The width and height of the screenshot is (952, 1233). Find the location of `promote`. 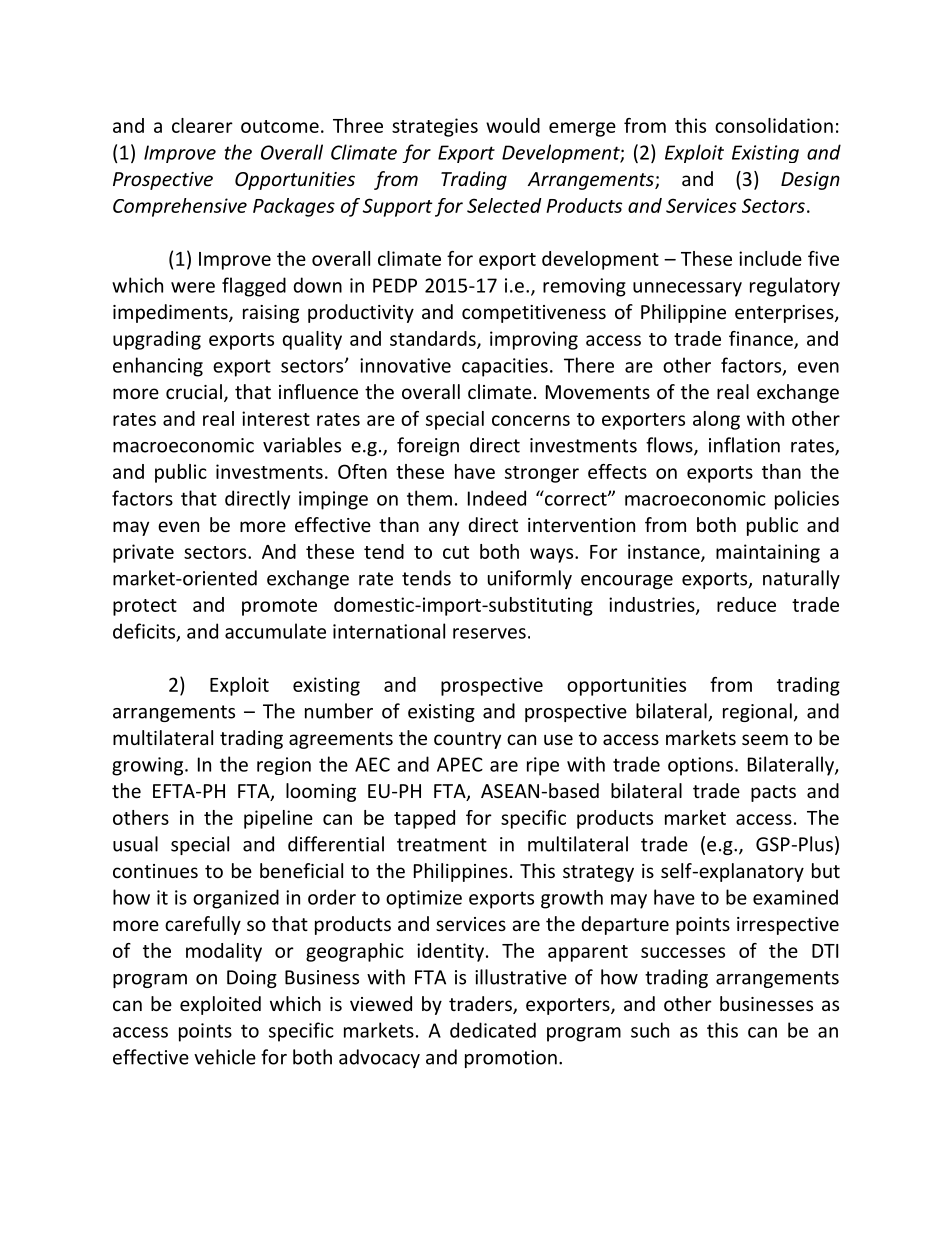

promote is located at coordinates (279, 607).
